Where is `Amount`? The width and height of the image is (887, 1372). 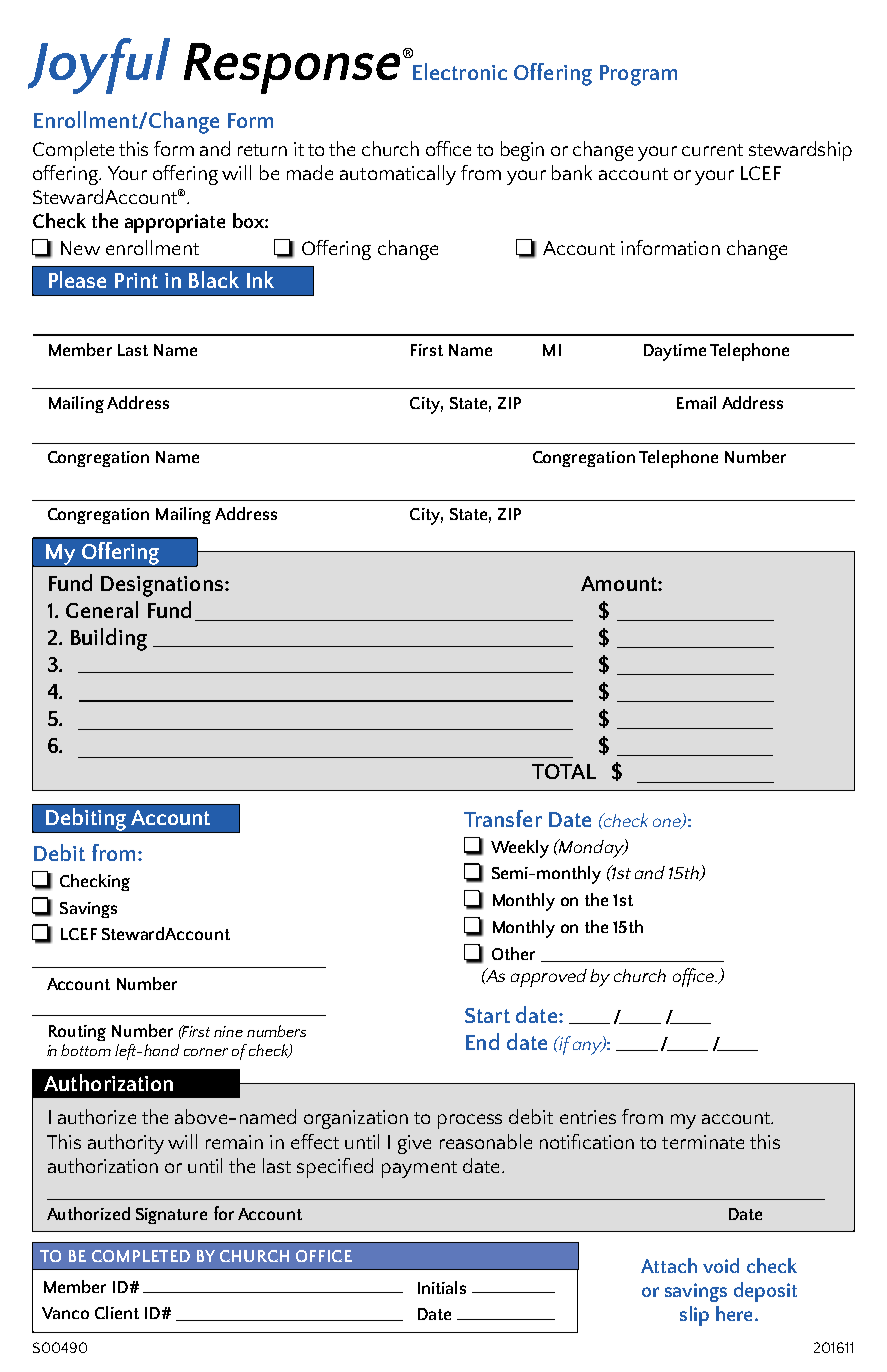 Amount is located at coordinates (620, 583).
